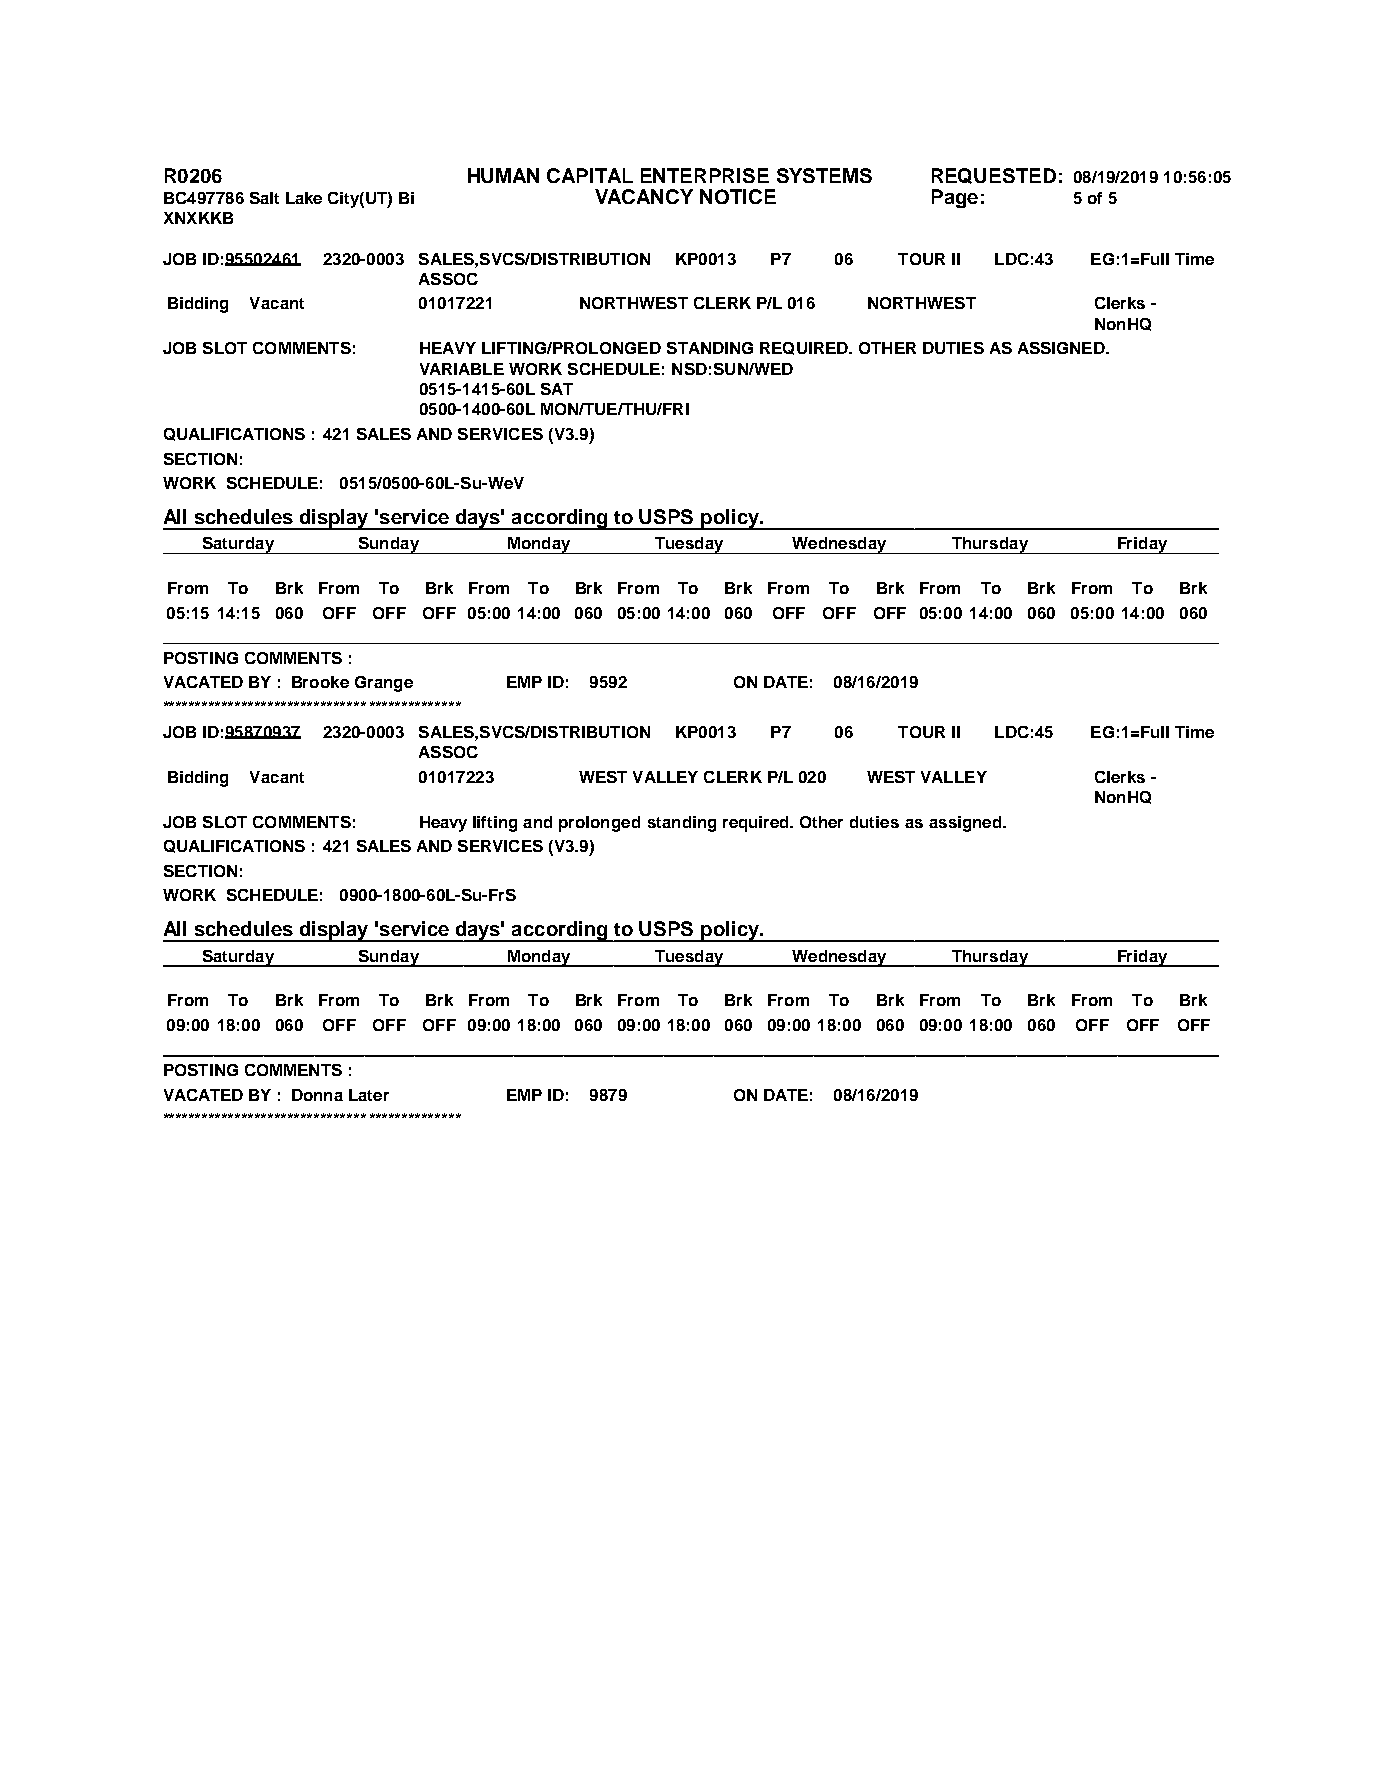  Describe the element at coordinates (384, 684) in the document. I see `Grange` at that location.
